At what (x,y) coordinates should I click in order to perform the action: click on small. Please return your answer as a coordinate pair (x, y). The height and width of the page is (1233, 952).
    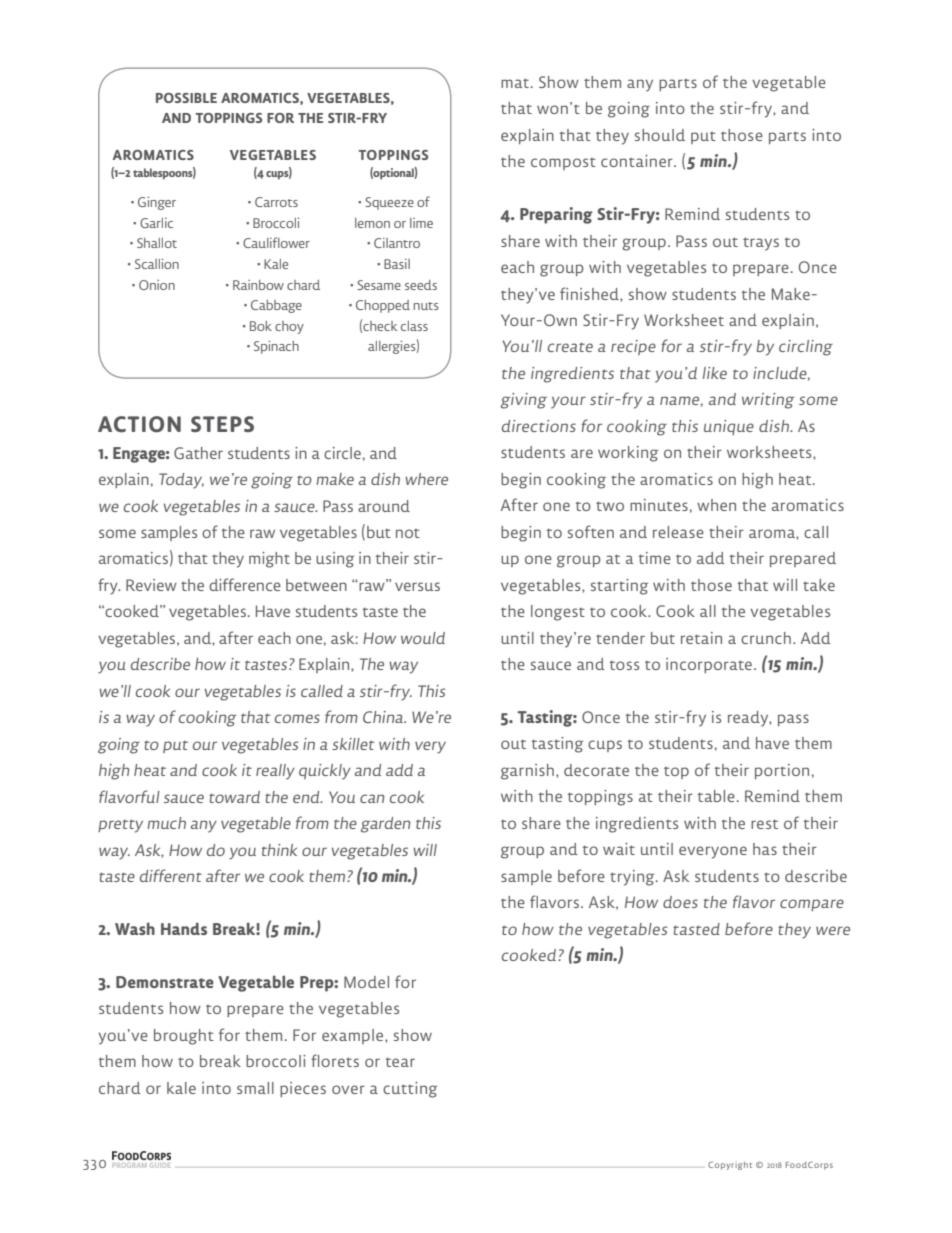
    Looking at the image, I should click on (255, 1088).
